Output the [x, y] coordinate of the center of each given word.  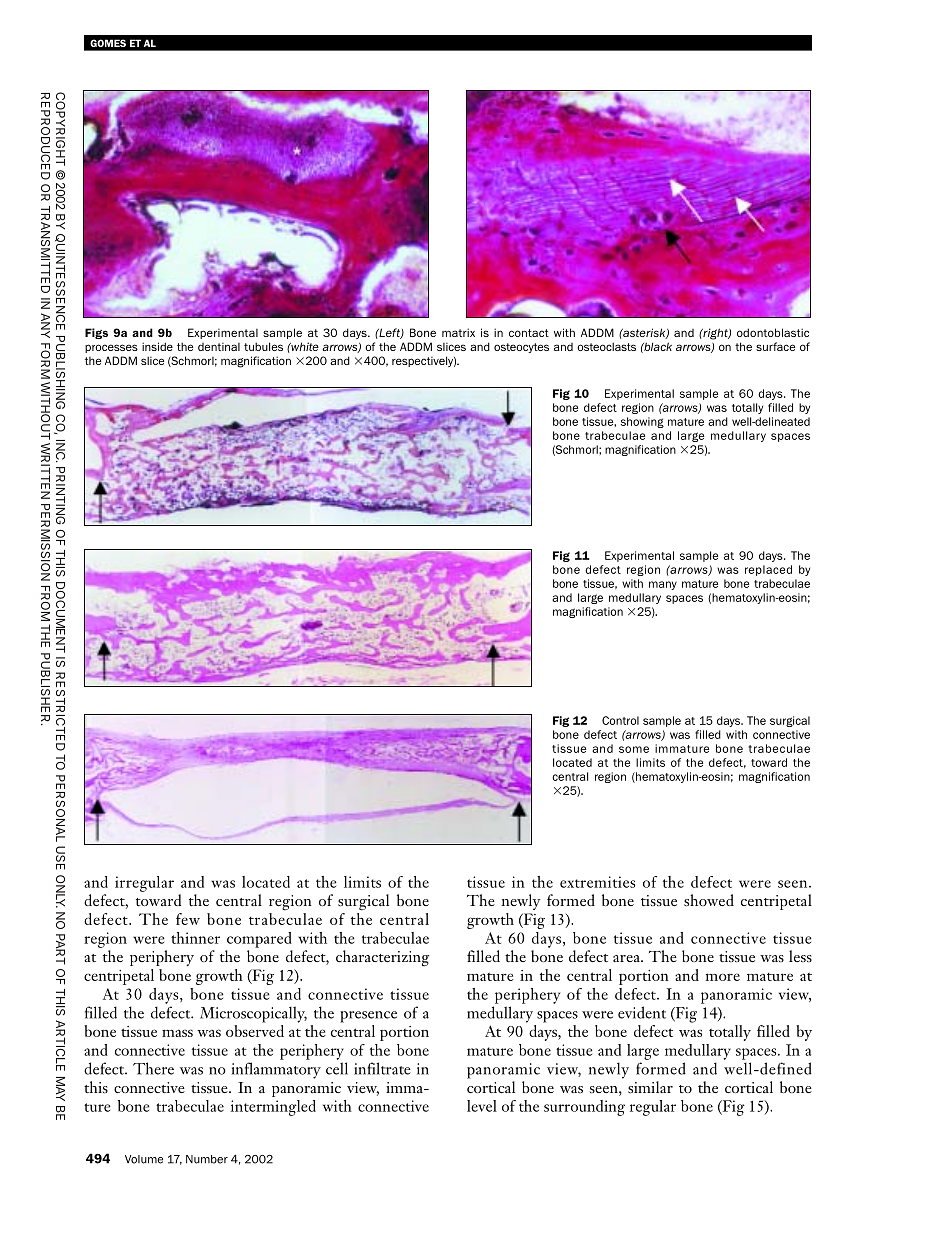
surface [775, 346]
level [482, 1106]
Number [207, 1159]
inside [157, 346]
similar [650, 1087]
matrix [458, 332]
